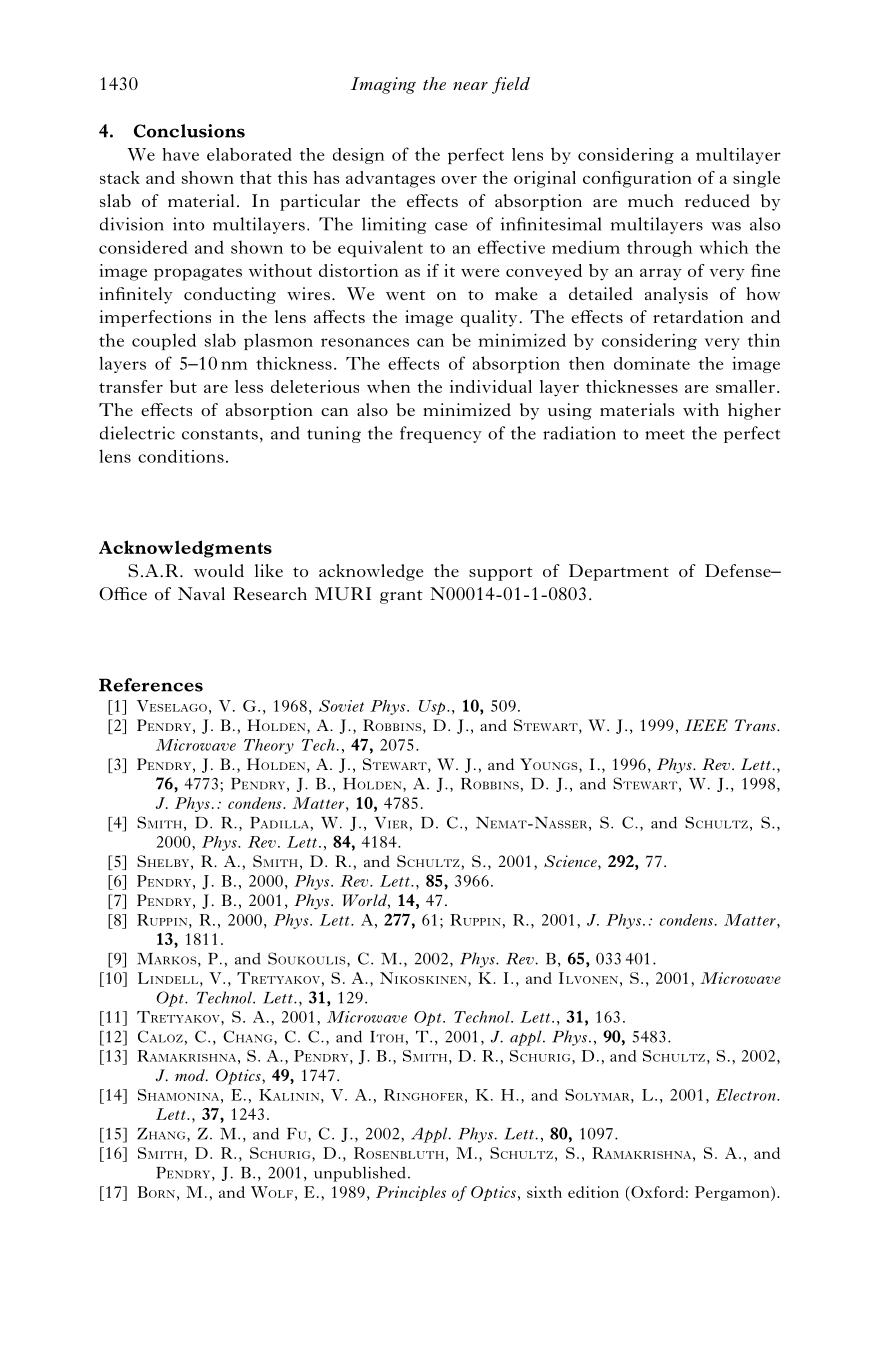 This screenshot has width=896, height=1350. Describe the element at coordinates (756, 179) in the screenshot. I see `single` at that location.
